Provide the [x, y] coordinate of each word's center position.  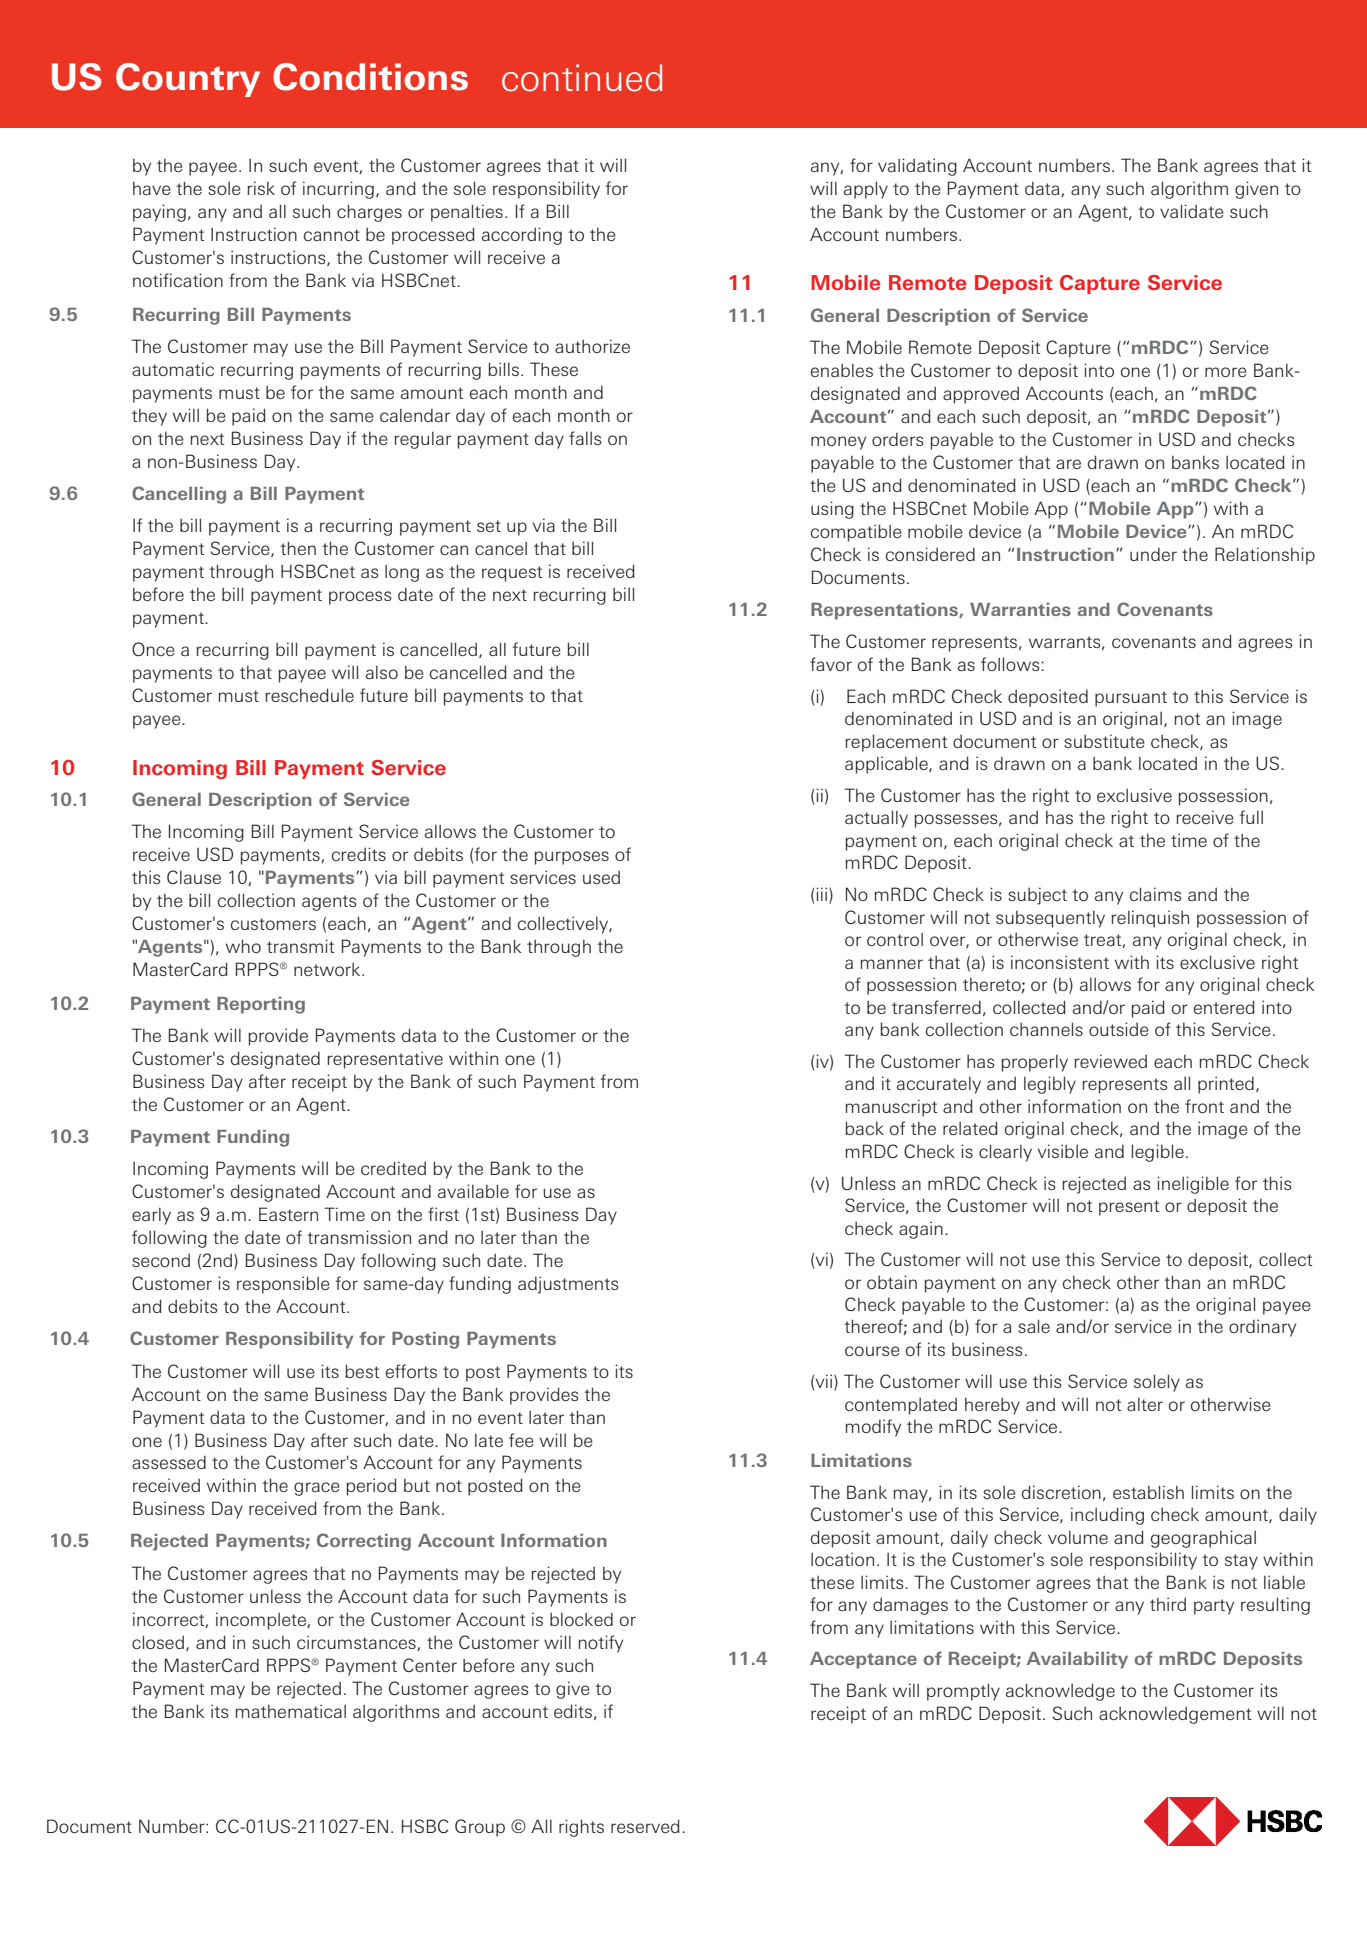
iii [821, 894]
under [1153, 554]
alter [1145, 1404]
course [872, 1351]
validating [917, 167]
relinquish [1150, 919]
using [832, 510]
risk [261, 188]
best [362, 1371]
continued [582, 78]
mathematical [290, 1711]
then [298, 548]
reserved [645, 1826]
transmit [300, 946]
